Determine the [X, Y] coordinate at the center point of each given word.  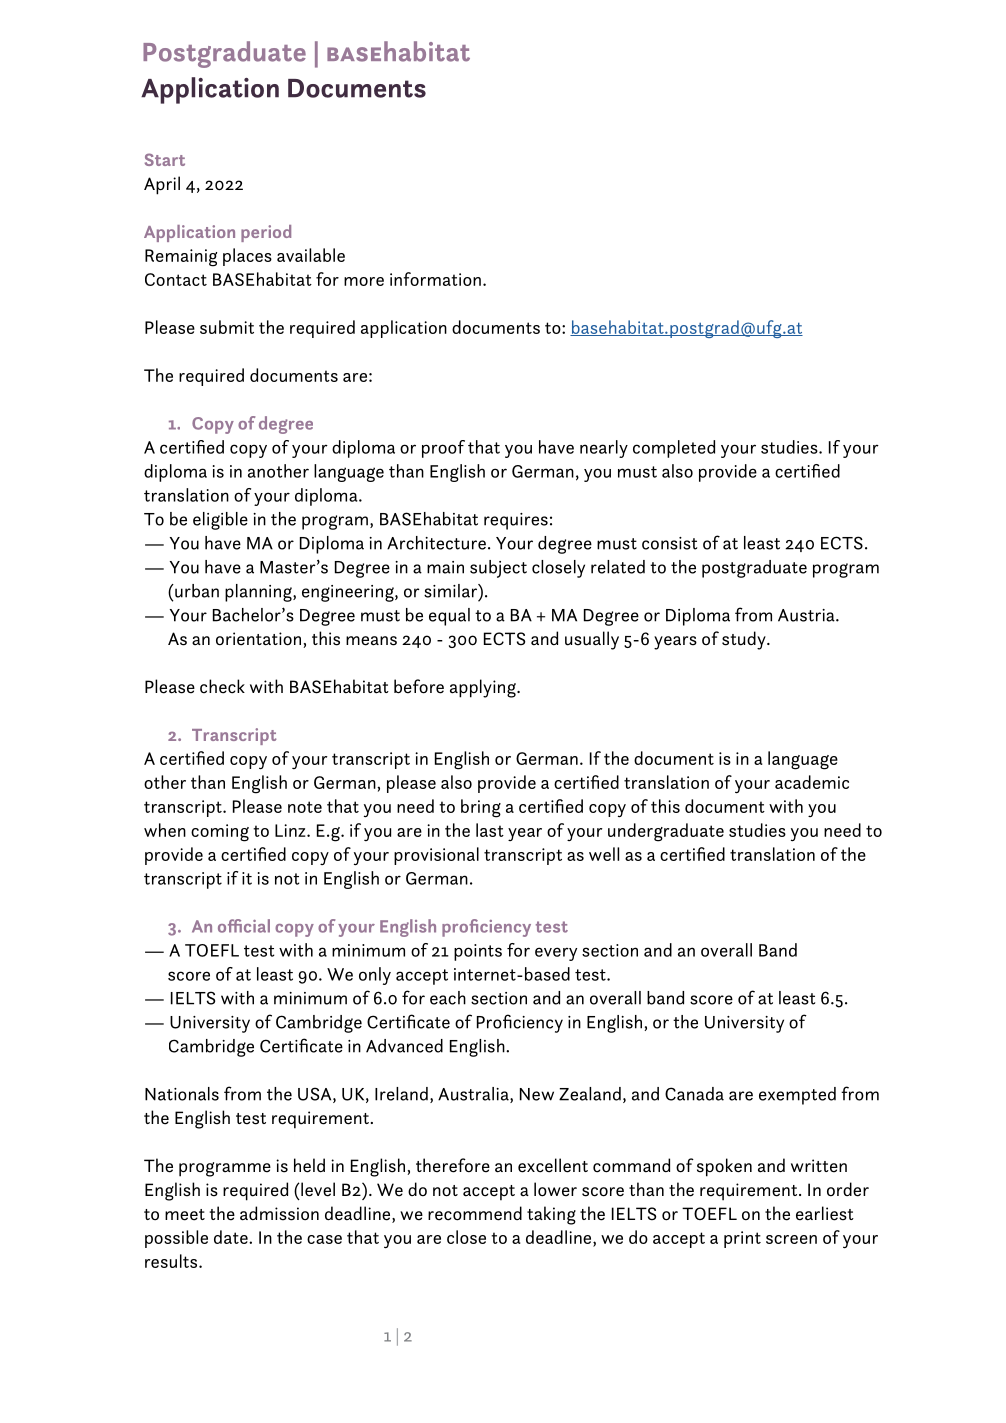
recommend [475, 1213]
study [745, 640]
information [435, 279]
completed [674, 449]
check [222, 686]
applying [484, 688]
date [232, 1237]
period [266, 233]
